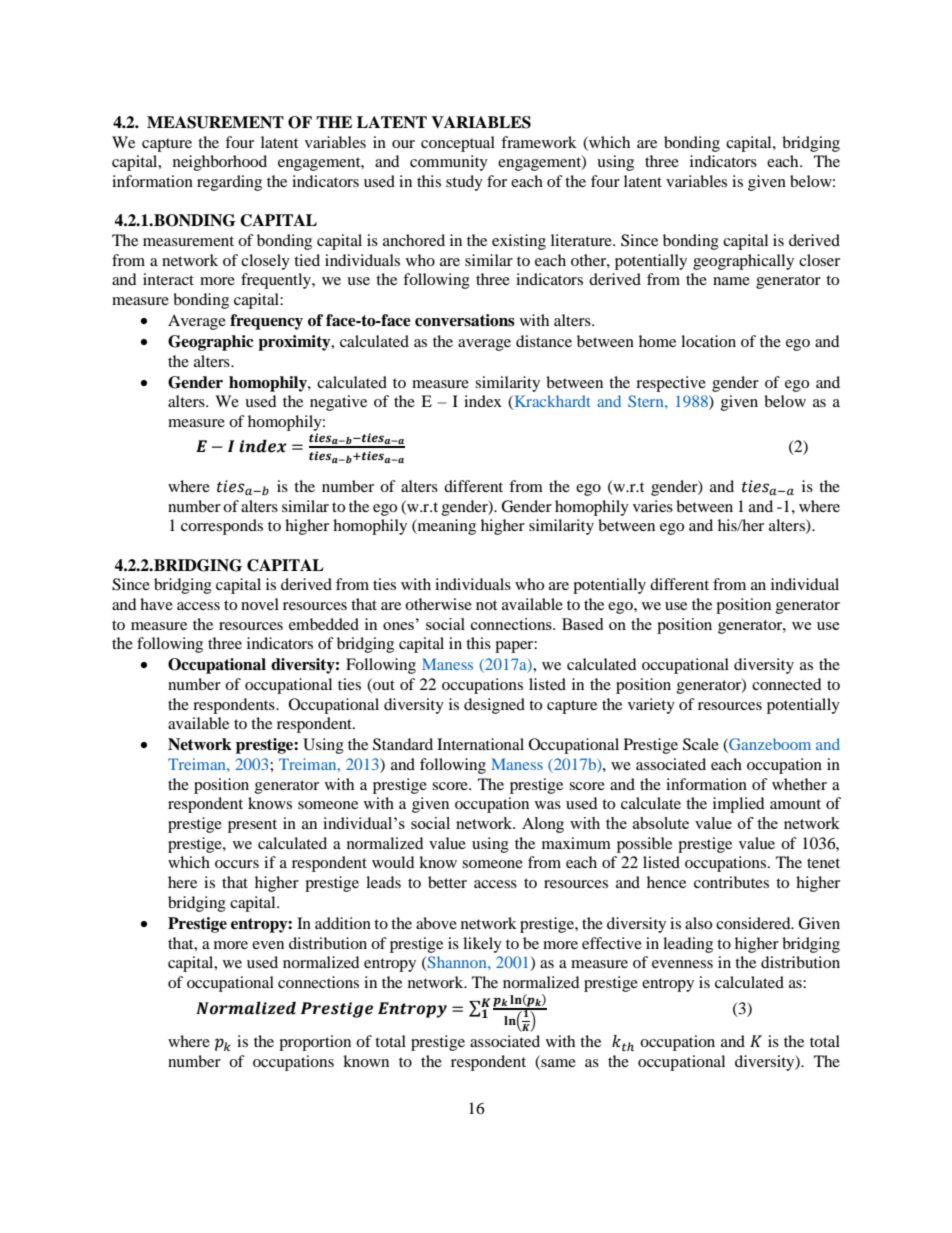 This screenshot has height=1233, width=952. I want to click on novel, so click(260, 604).
